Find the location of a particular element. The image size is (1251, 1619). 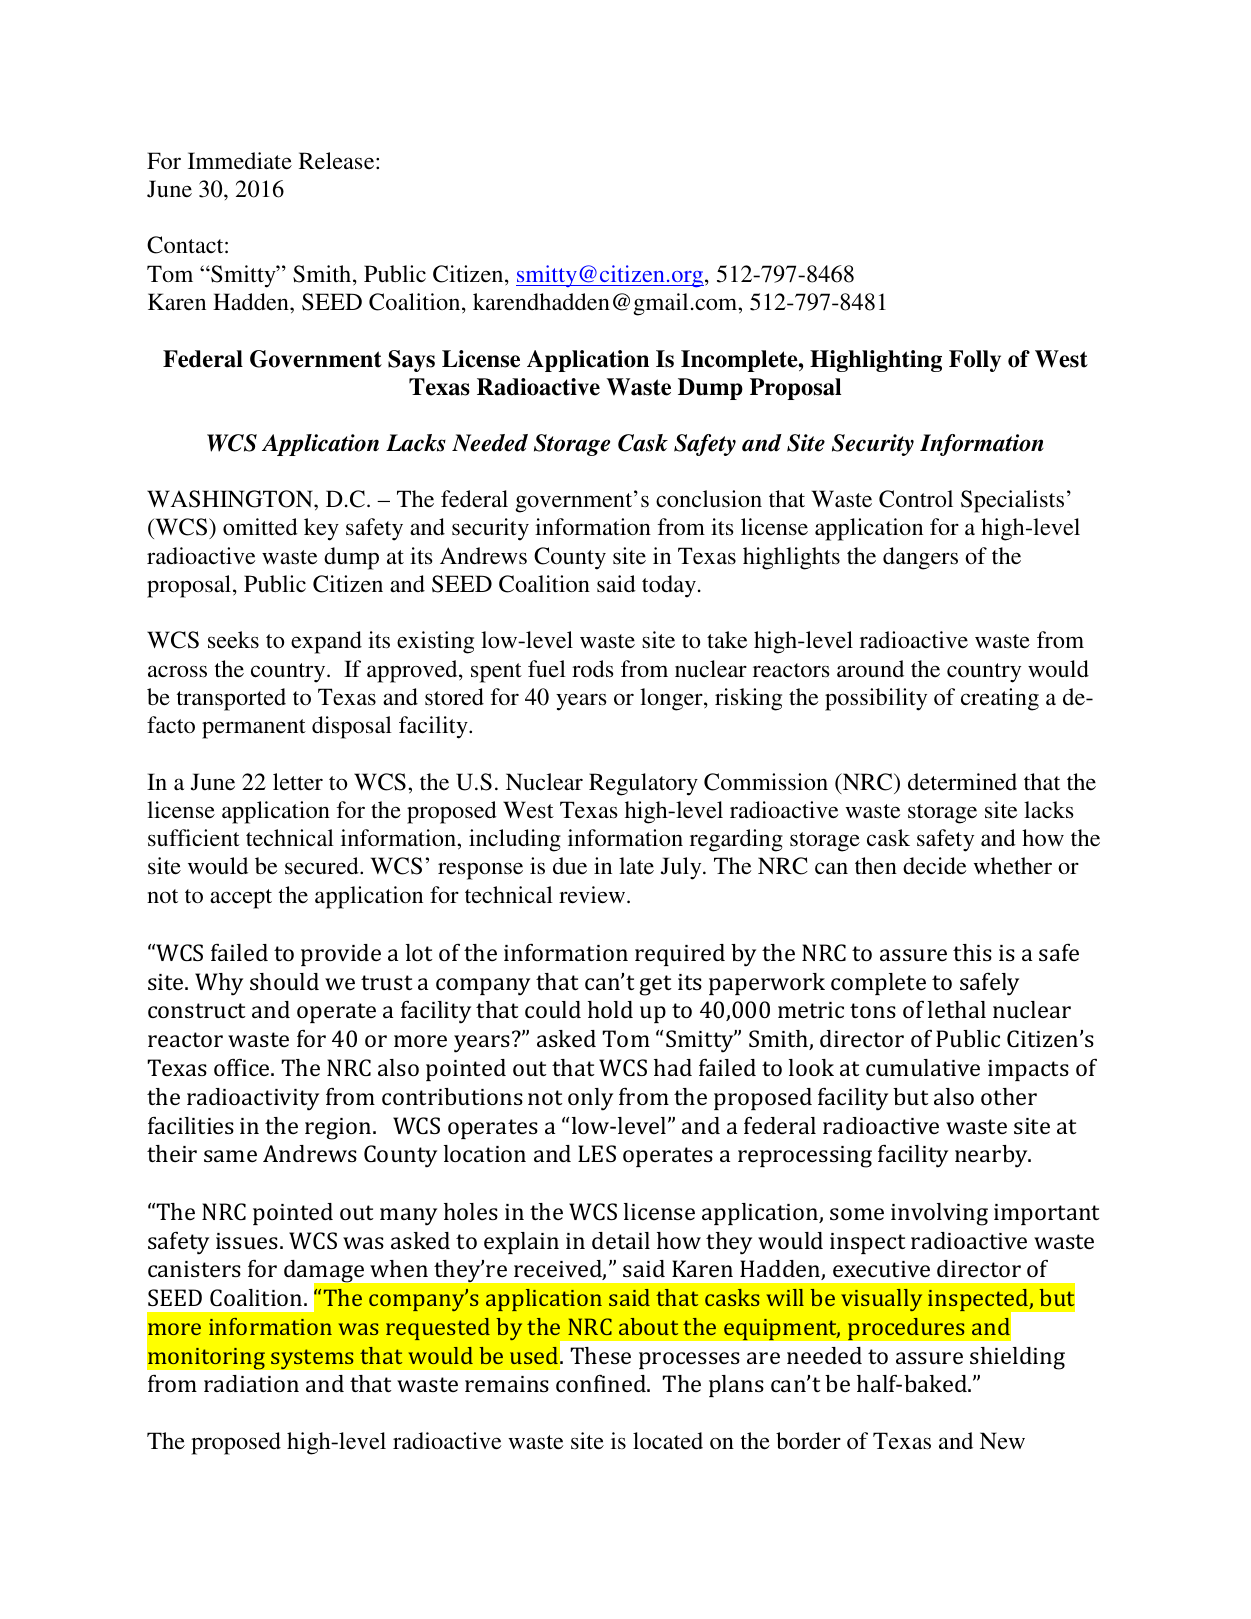

confined is located at coordinates (602, 1383).
